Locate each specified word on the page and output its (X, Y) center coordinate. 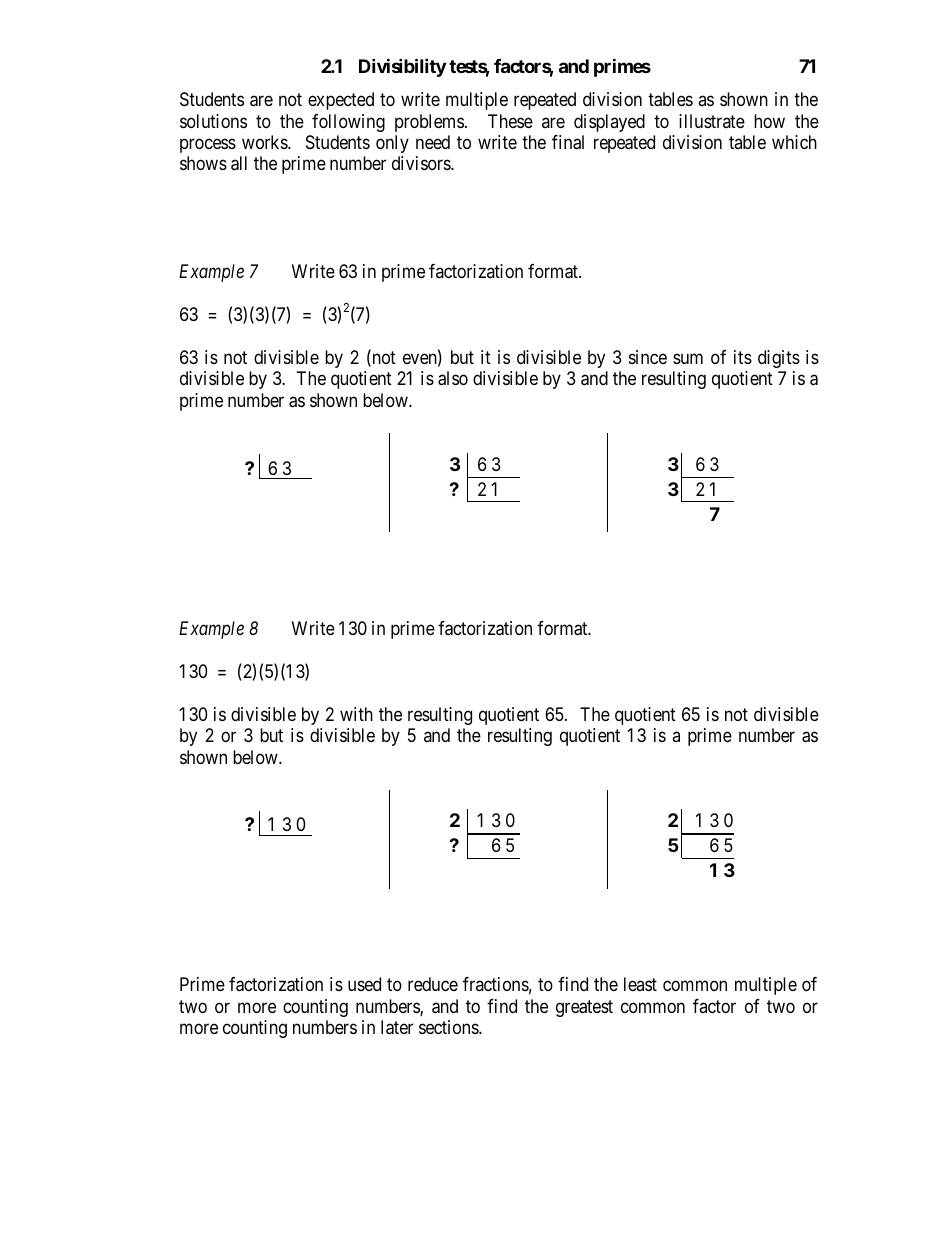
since (648, 357)
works (265, 142)
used (364, 984)
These (510, 121)
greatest (584, 1008)
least (640, 984)
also (453, 378)
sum (688, 358)
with (356, 714)
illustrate (712, 121)
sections (449, 1027)
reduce (433, 984)
